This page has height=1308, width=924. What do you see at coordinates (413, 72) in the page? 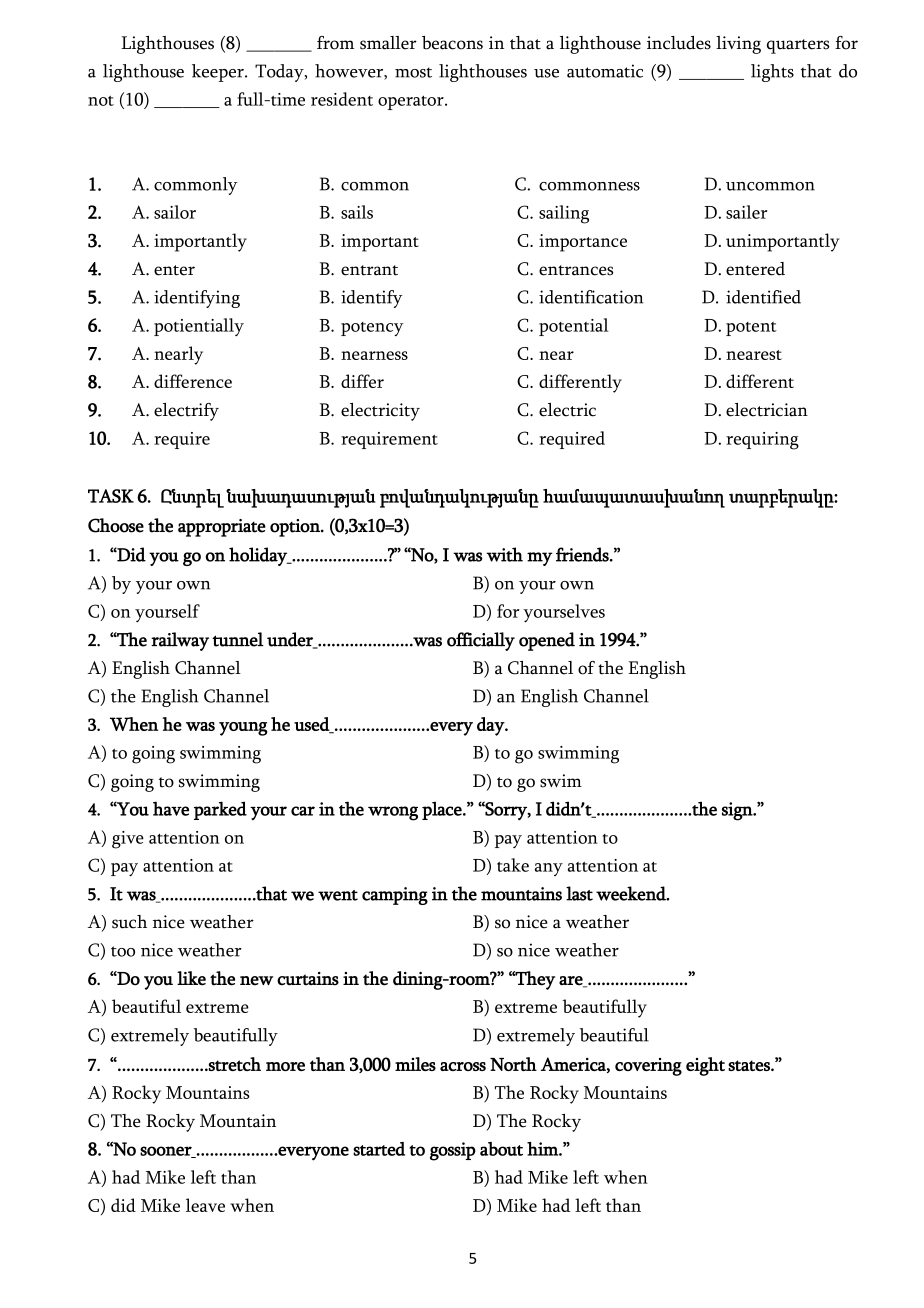
I see `most` at bounding box center [413, 72].
